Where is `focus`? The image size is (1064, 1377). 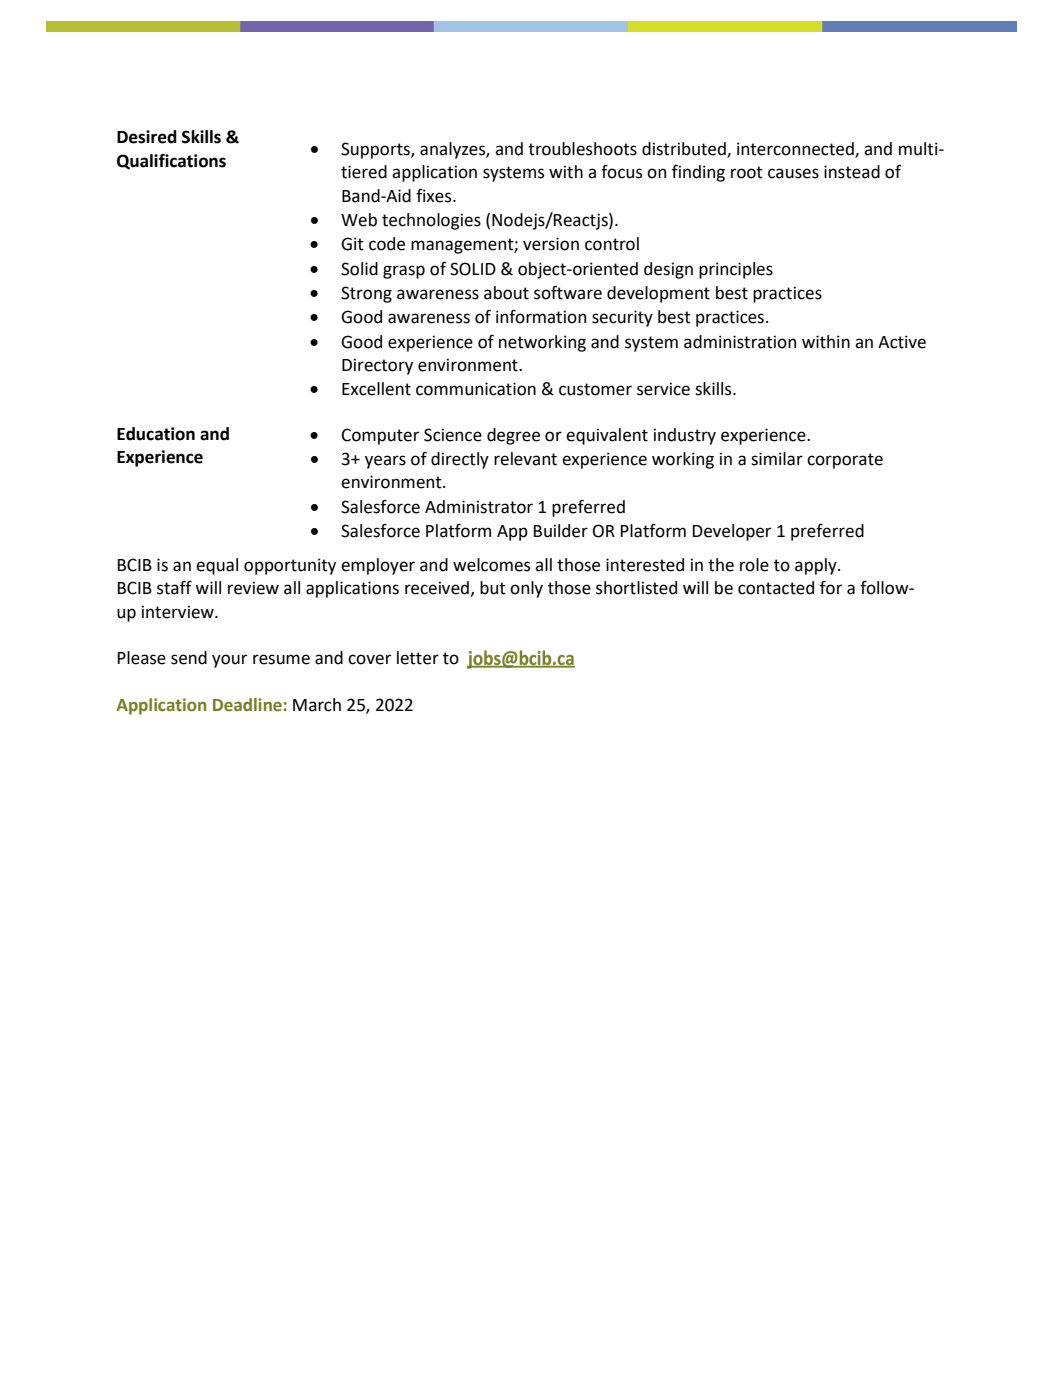 focus is located at coordinates (621, 172).
